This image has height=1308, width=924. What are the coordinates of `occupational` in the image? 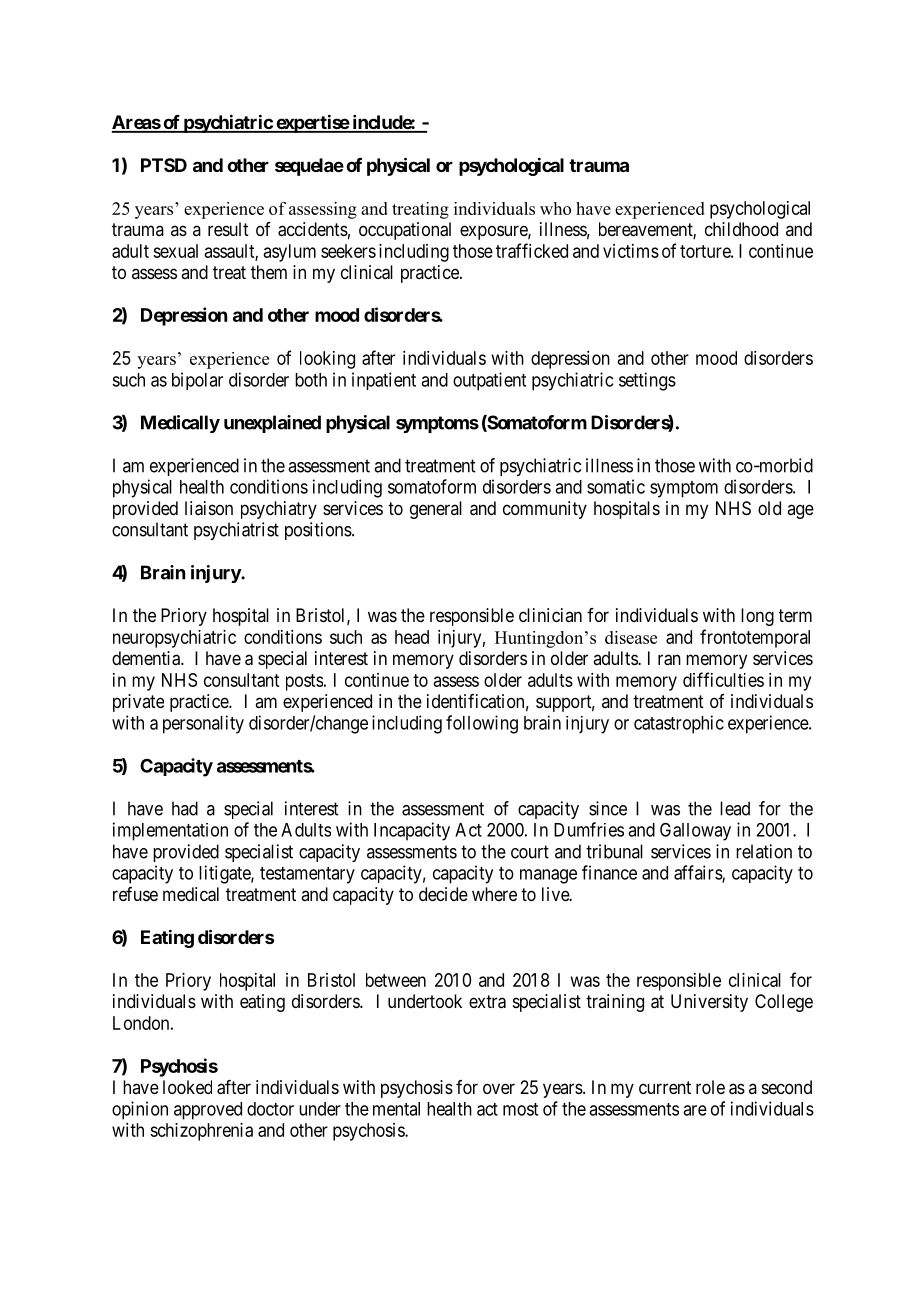 It's located at (405, 231).
